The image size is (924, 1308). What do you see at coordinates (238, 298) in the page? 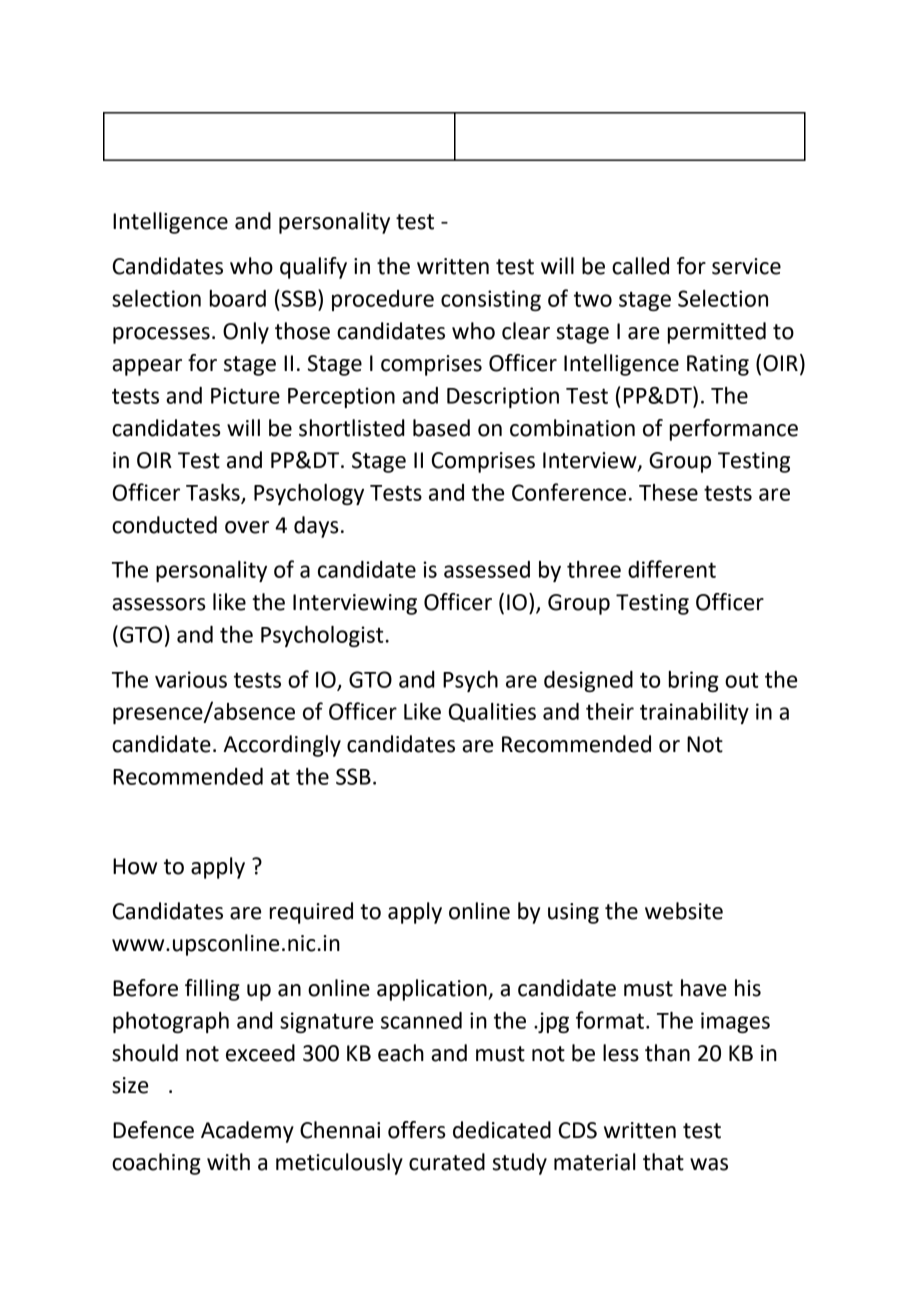
I see `board` at bounding box center [238, 298].
